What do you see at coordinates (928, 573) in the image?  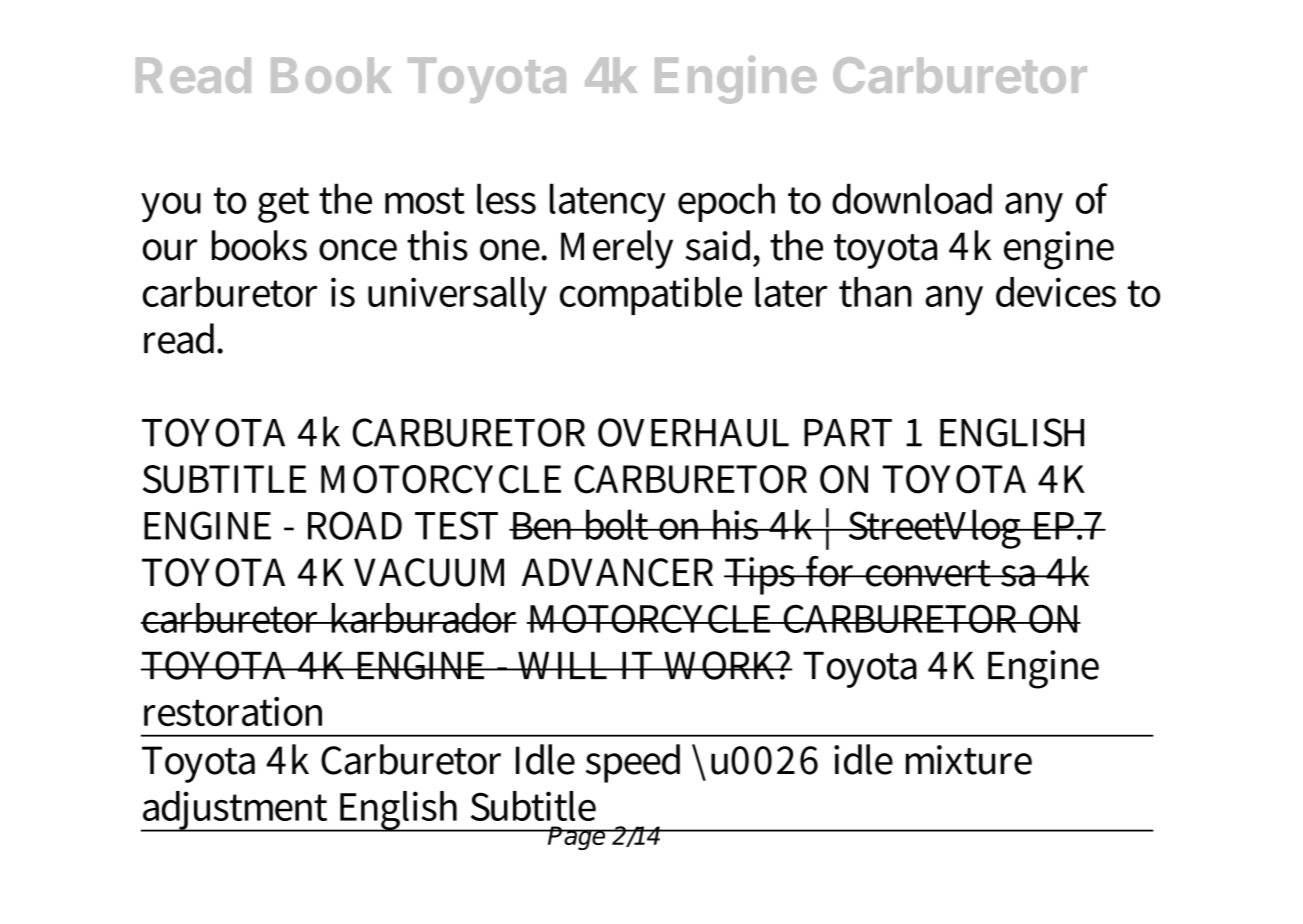 I see `convert` at bounding box center [928, 573].
